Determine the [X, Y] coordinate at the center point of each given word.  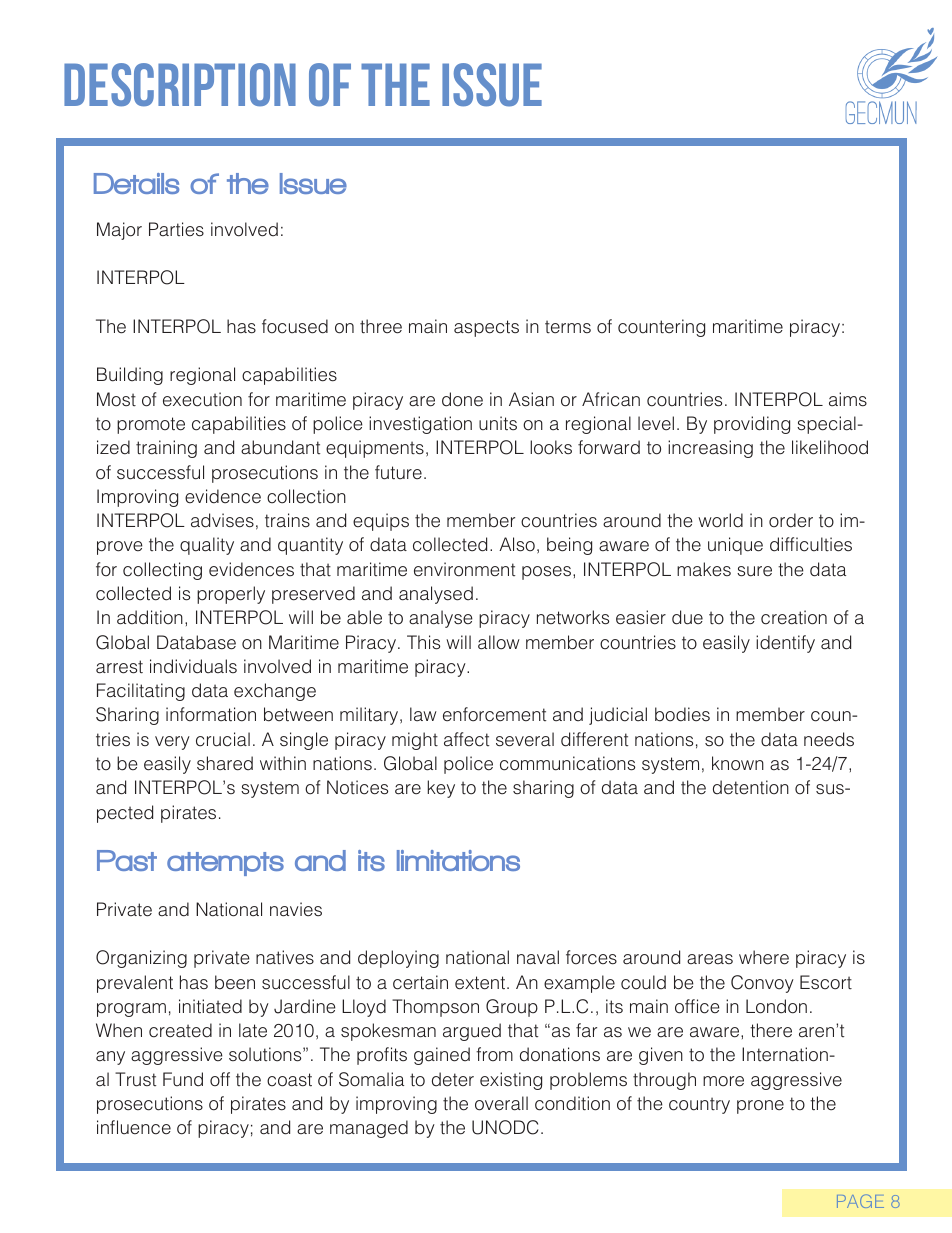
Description [180, 85]
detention [751, 787]
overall [501, 1103]
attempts [225, 864]
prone [760, 1107]
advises [222, 520]
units [498, 423]
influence [134, 1127]
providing [752, 425]
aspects [486, 328]
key [441, 789]
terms [568, 327]
